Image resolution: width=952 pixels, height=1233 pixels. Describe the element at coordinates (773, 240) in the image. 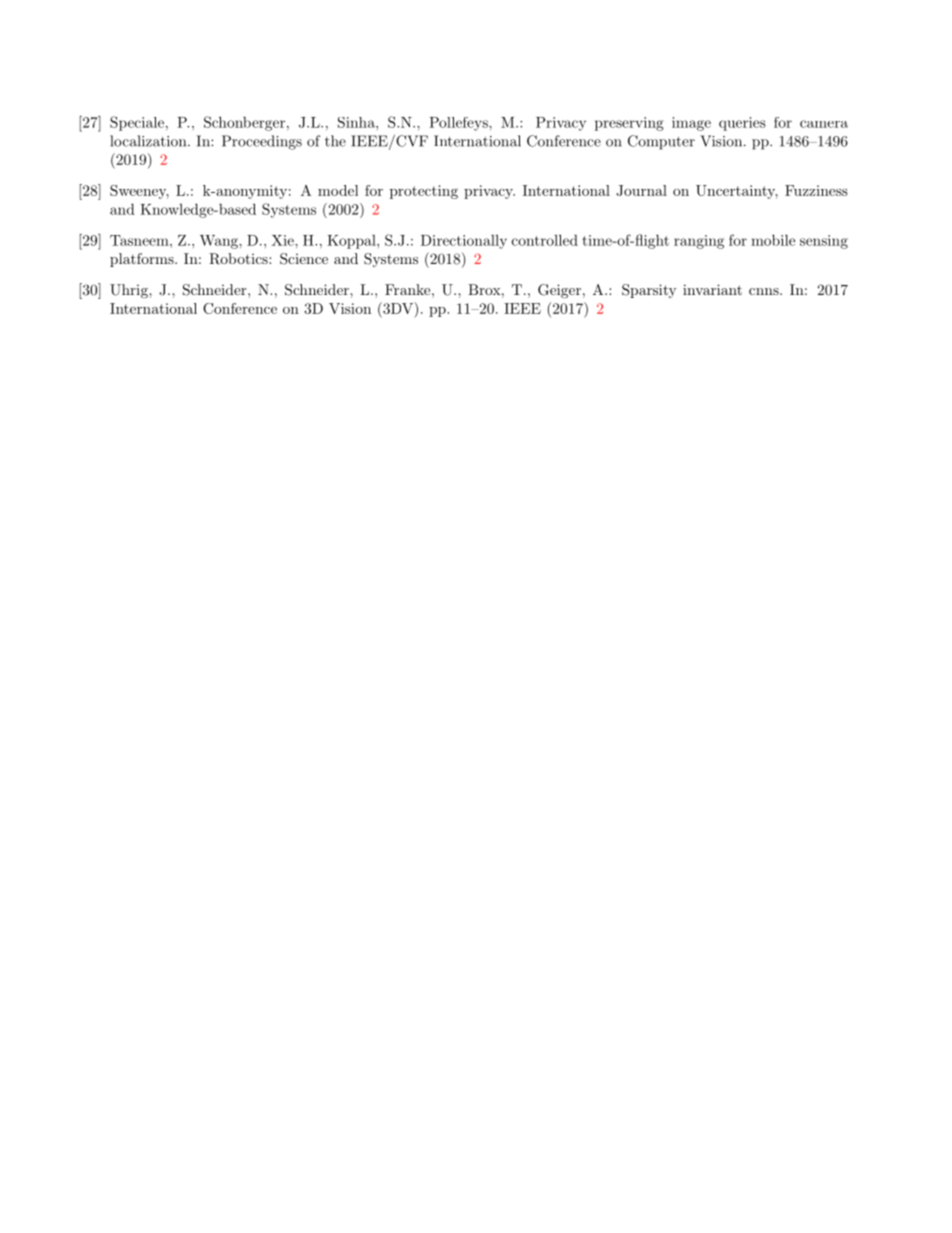

I see `mobile` at that location.
